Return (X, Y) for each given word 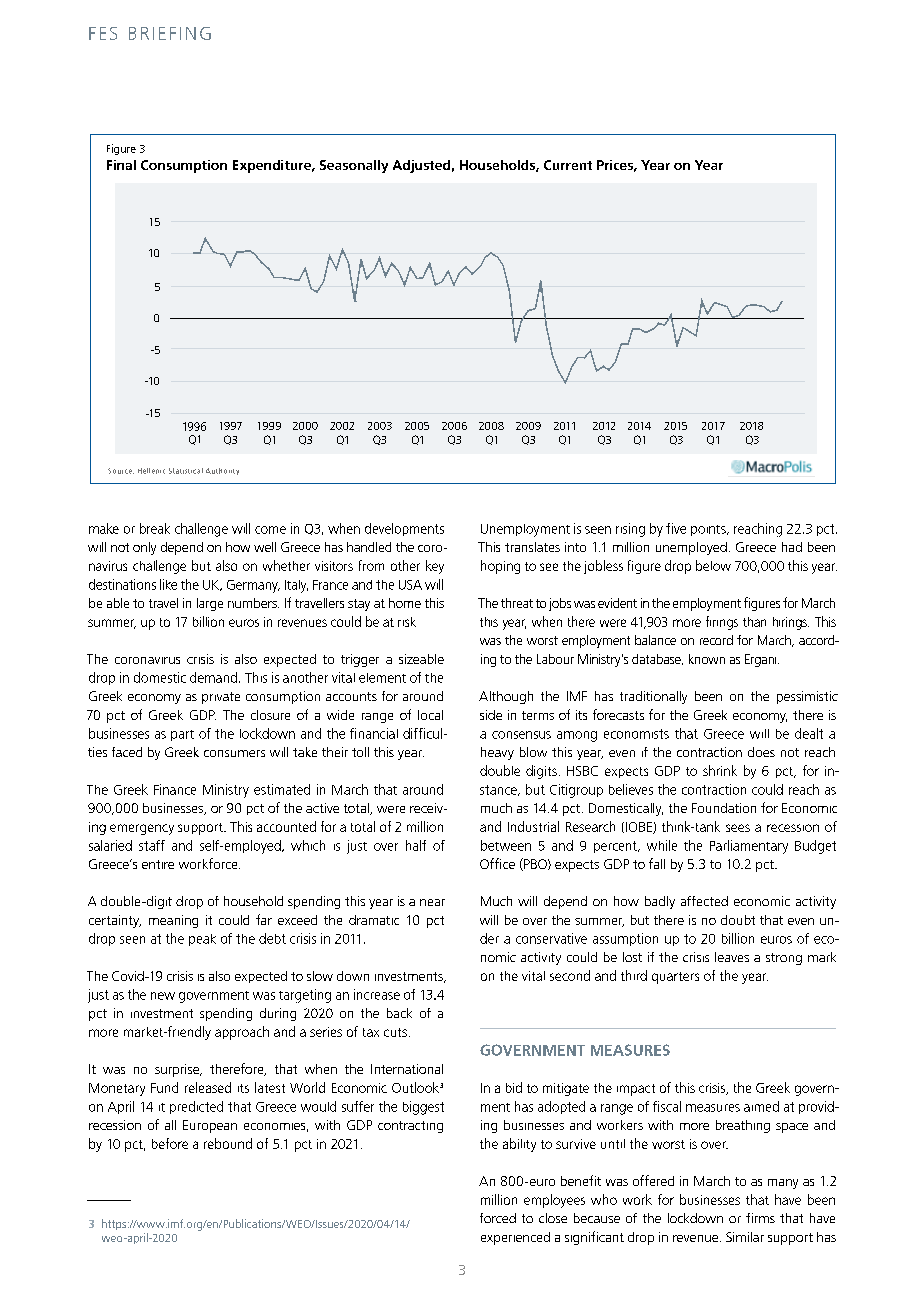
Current (568, 165)
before (170, 1143)
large (210, 604)
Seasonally (354, 166)
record (716, 640)
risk (407, 622)
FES (103, 33)
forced (498, 1218)
